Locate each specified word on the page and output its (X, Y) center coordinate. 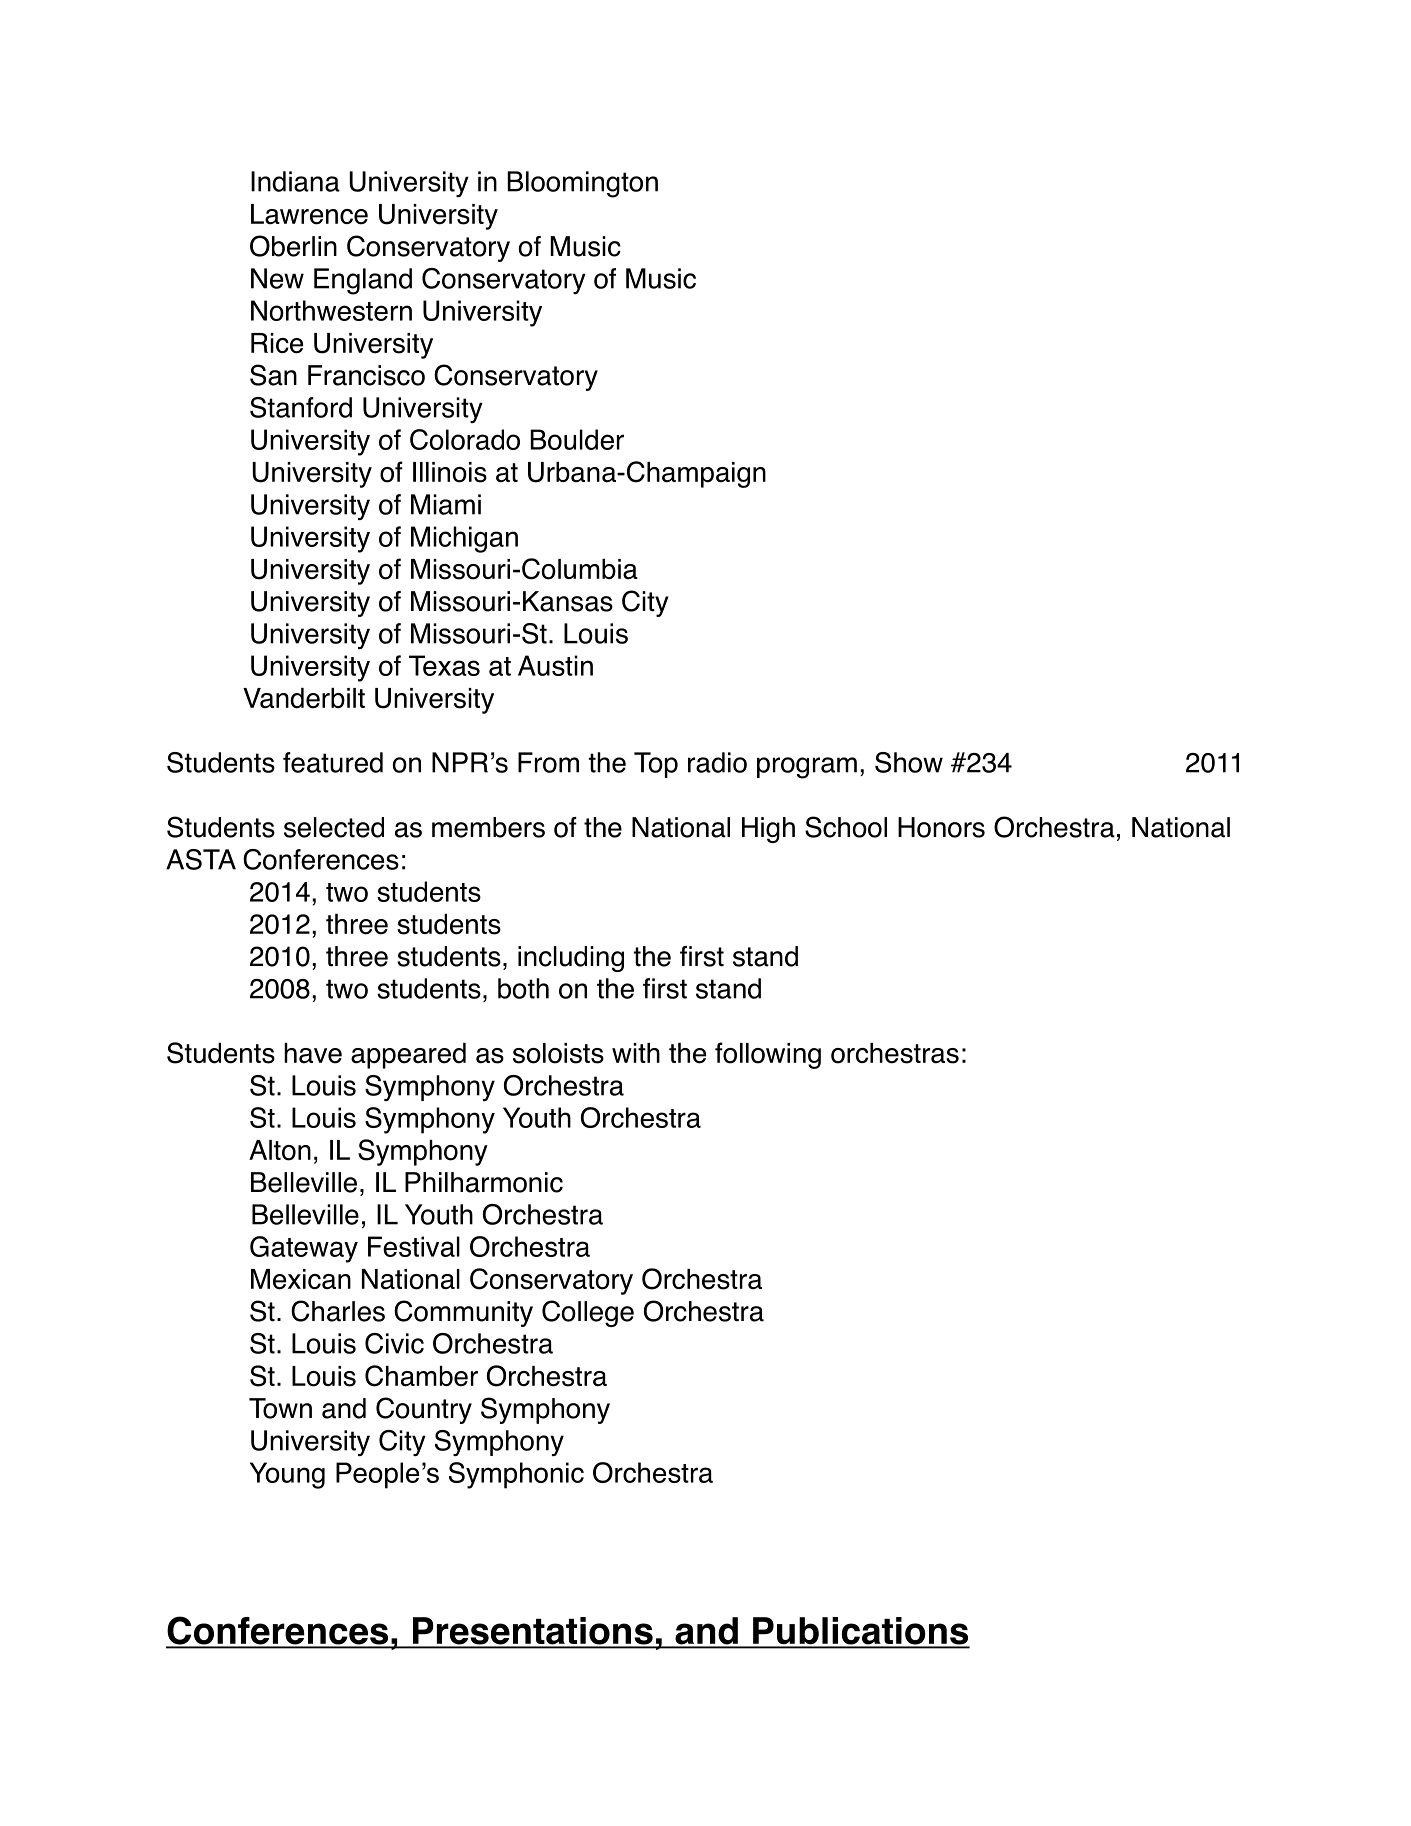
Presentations (532, 1632)
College (588, 1313)
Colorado (465, 439)
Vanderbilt (304, 698)
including (571, 959)
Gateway (304, 1249)
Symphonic (516, 1475)
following (768, 1055)
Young (287, 1475)
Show (909, 762)
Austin (555, 665)
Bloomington (582, 184)
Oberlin (293, 246)
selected (334, 827)
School (846, 827)
